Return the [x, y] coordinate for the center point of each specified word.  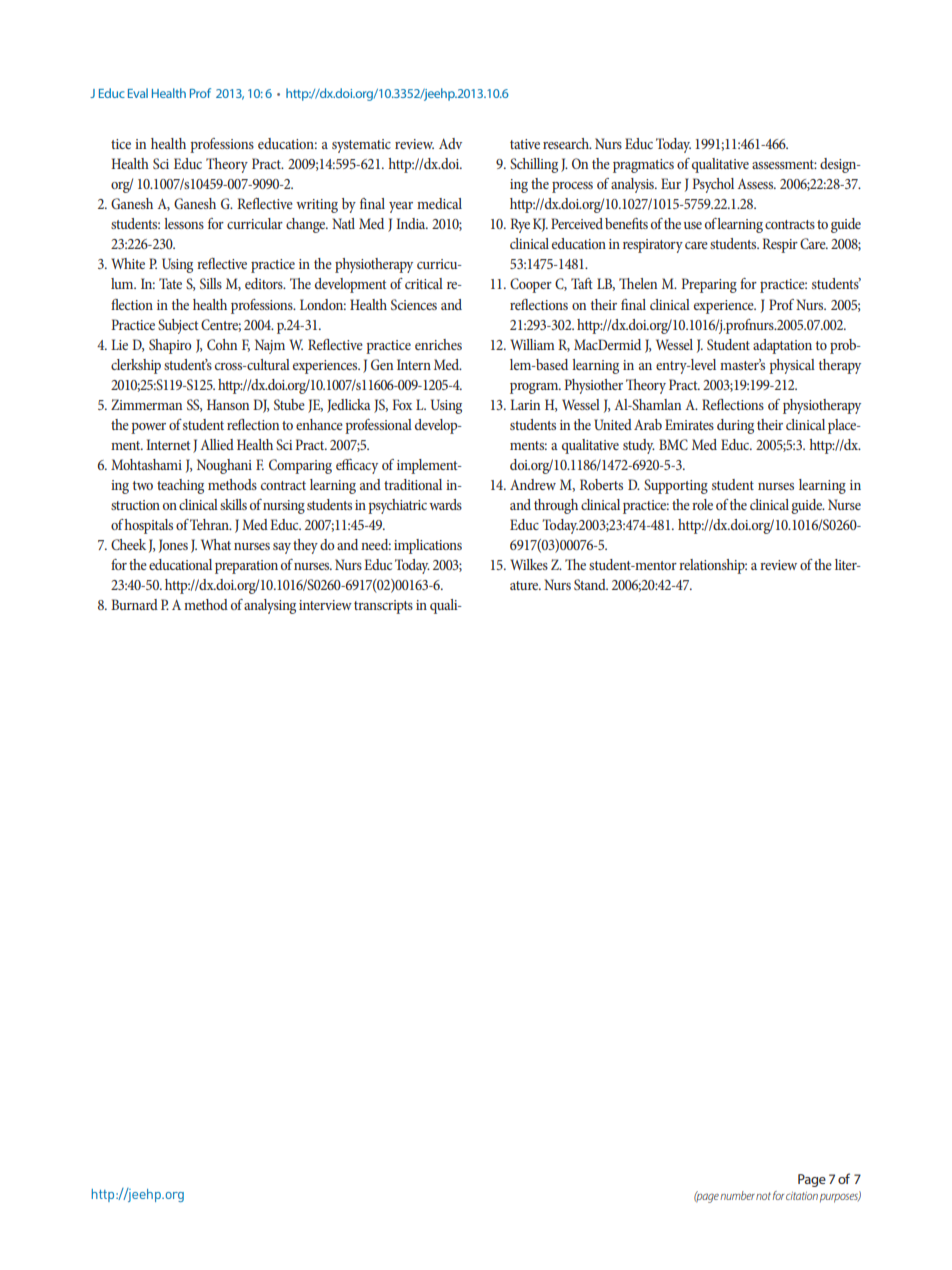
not [763, 1196]
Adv [450, 143]
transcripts [383, 607]
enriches [438, 344]
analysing [270, 606]
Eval [138, 93]
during [735, 426]
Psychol [713, 185]
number [737, 1195]
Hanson [228, 404]
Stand [591, 584]
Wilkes [529, 564]
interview [325, 605]
